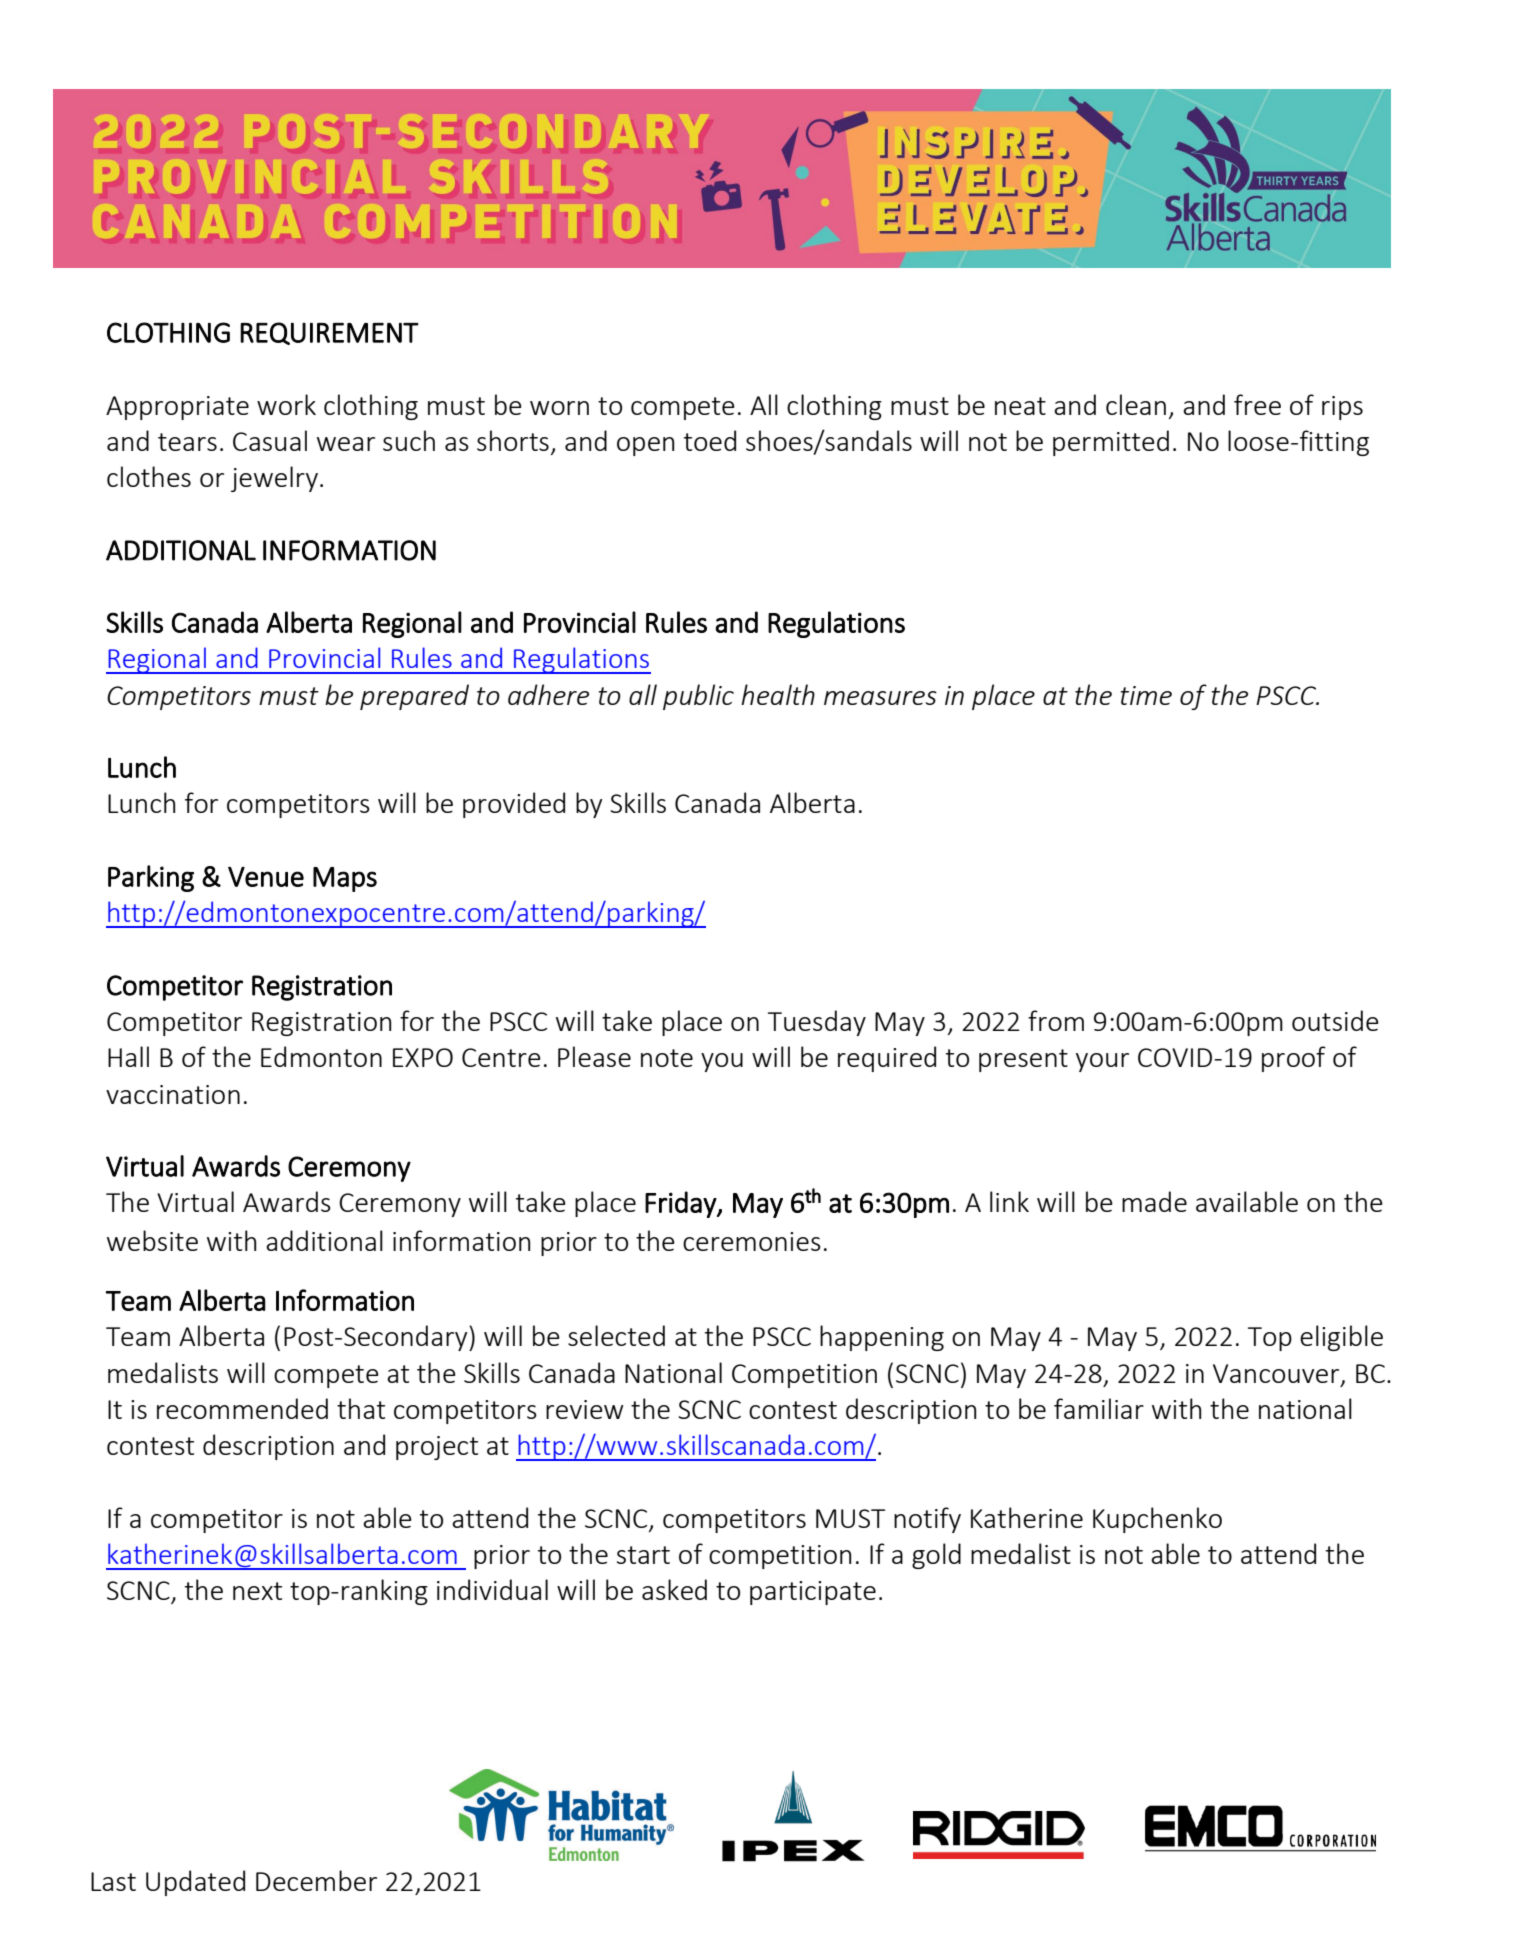  What do you see at coordinates (936, 1556) in the screenshot?
I see `gold` at bounding box center [936, 1556].
